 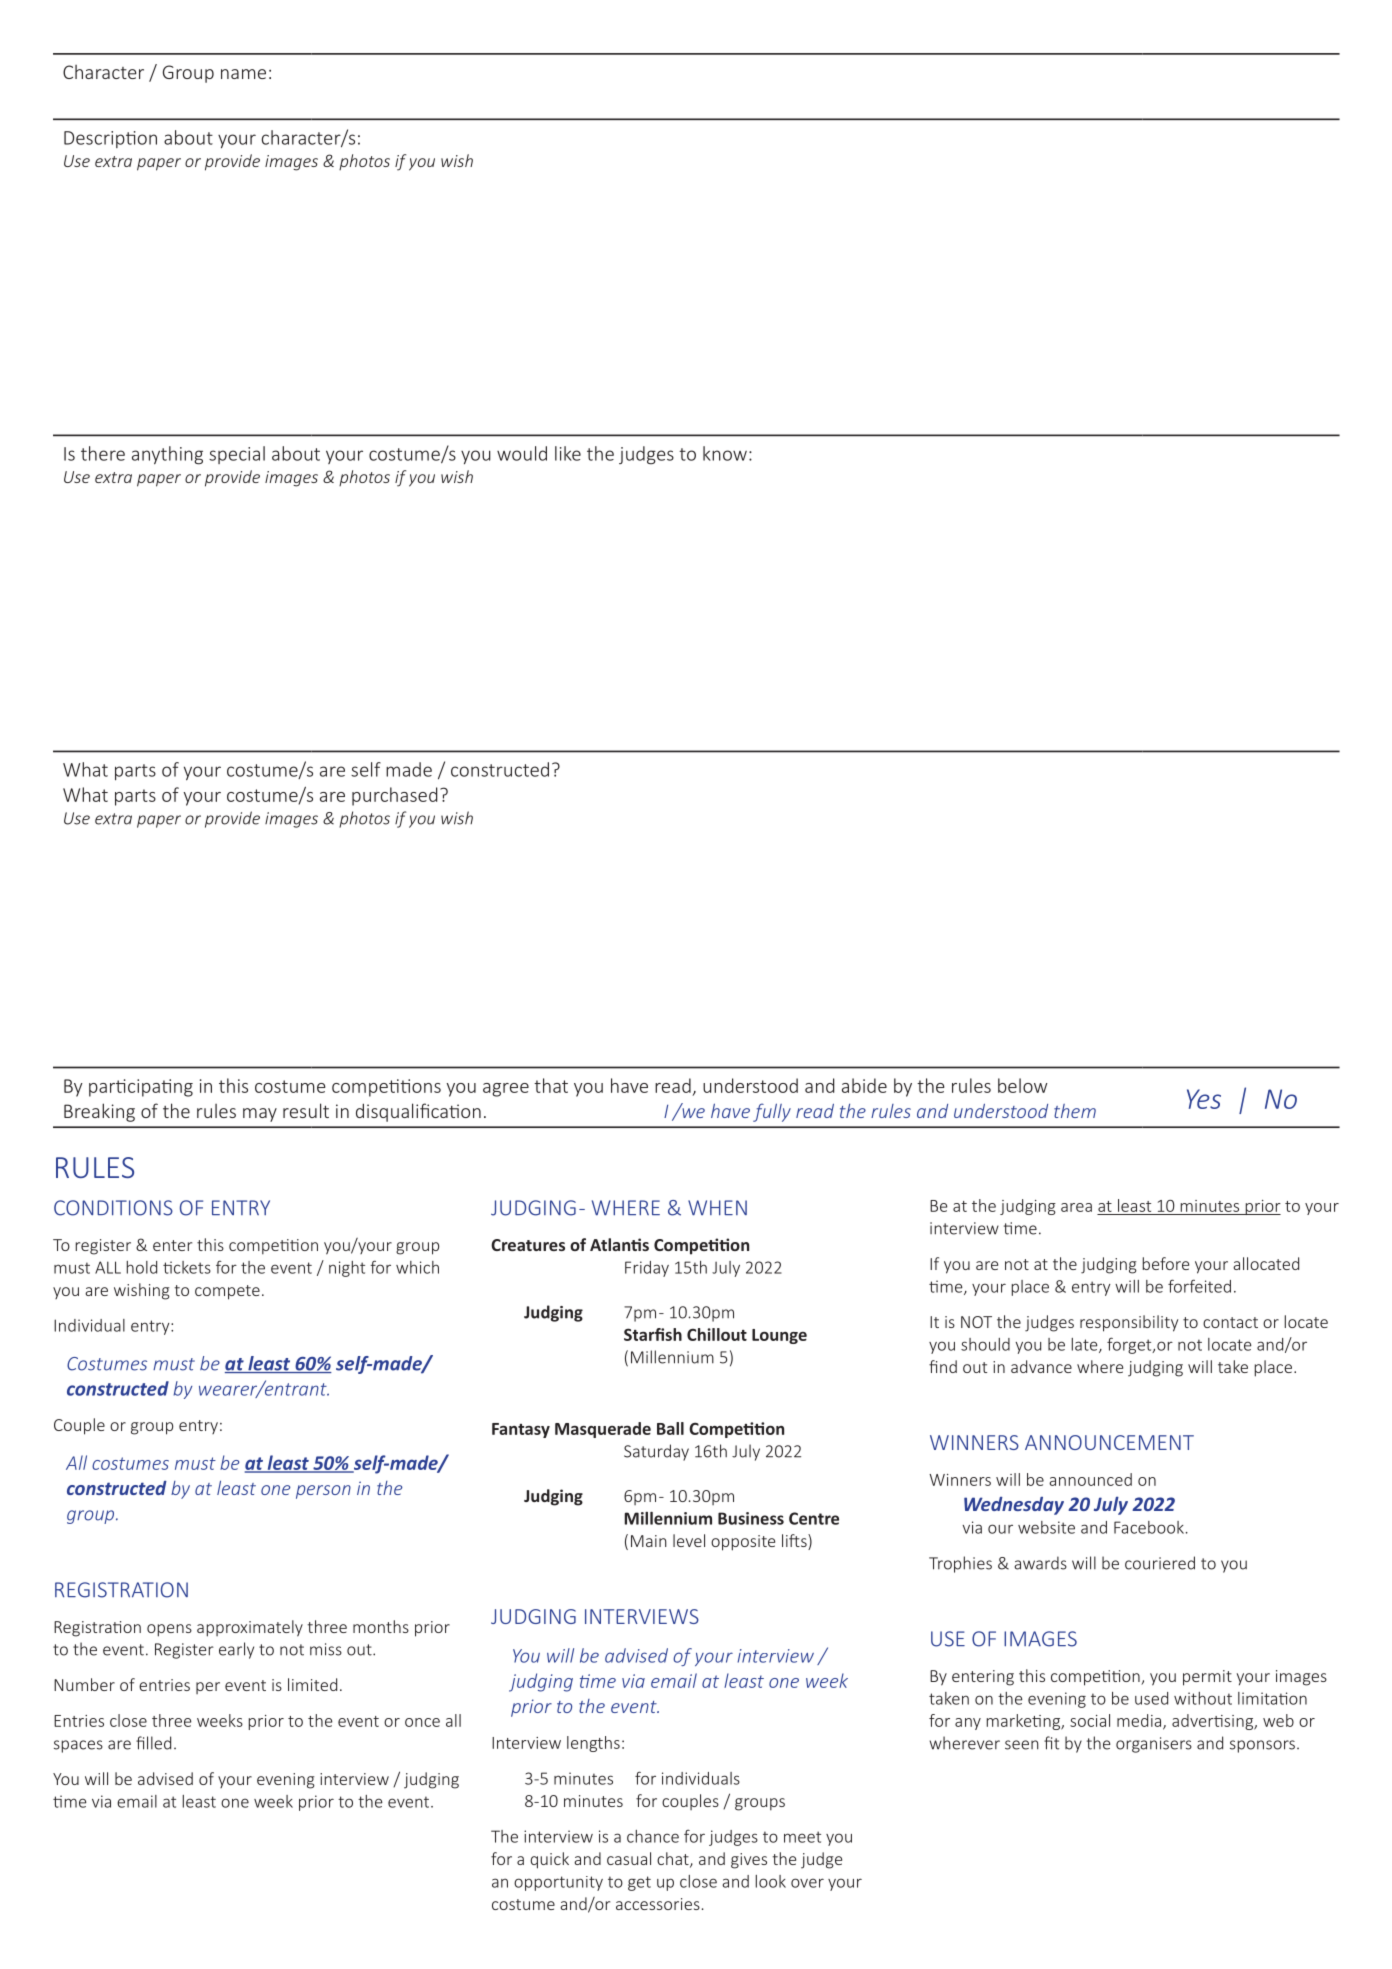 I want to click on below, so click(x=1022, y=1085).
